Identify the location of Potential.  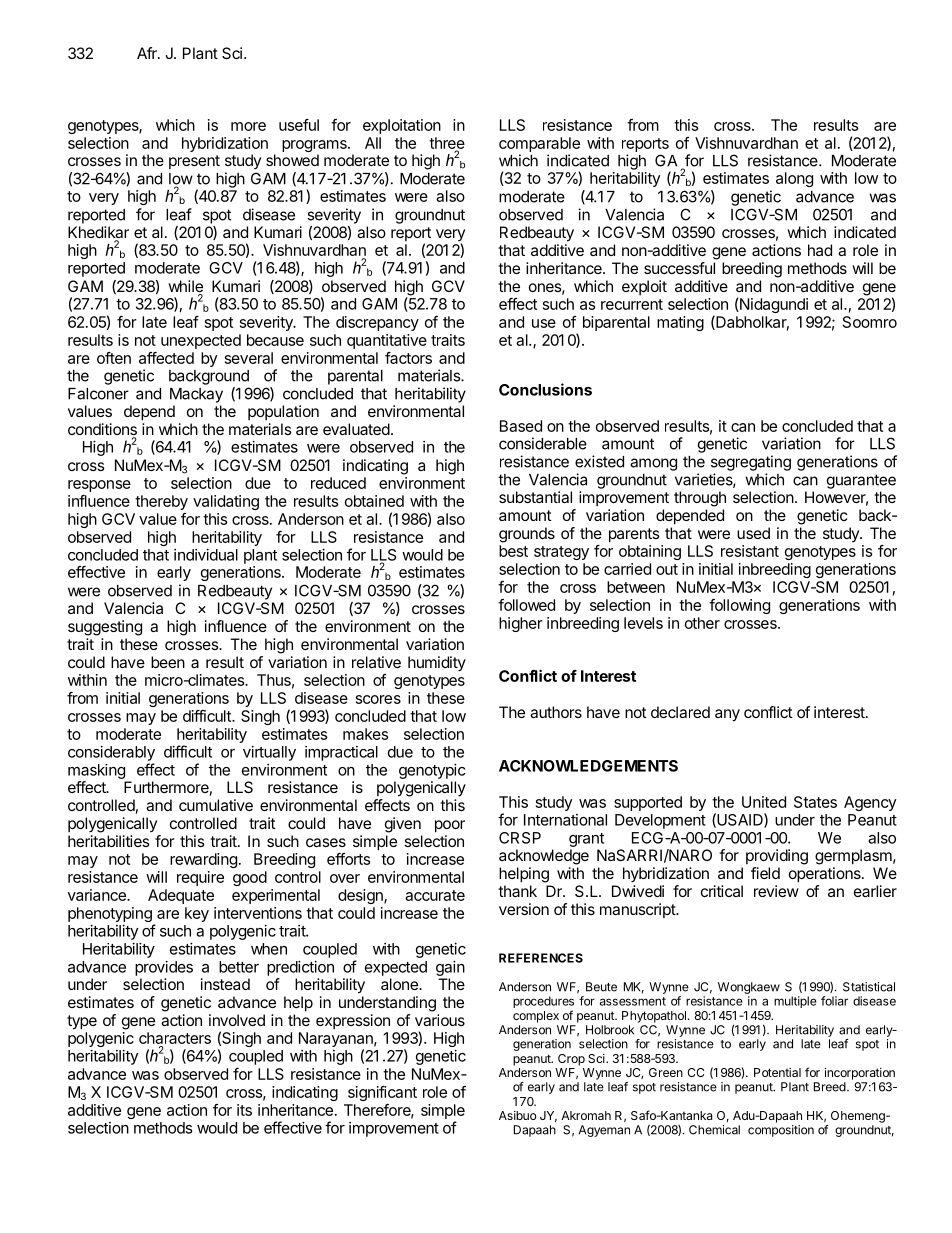
(777, 1072).
